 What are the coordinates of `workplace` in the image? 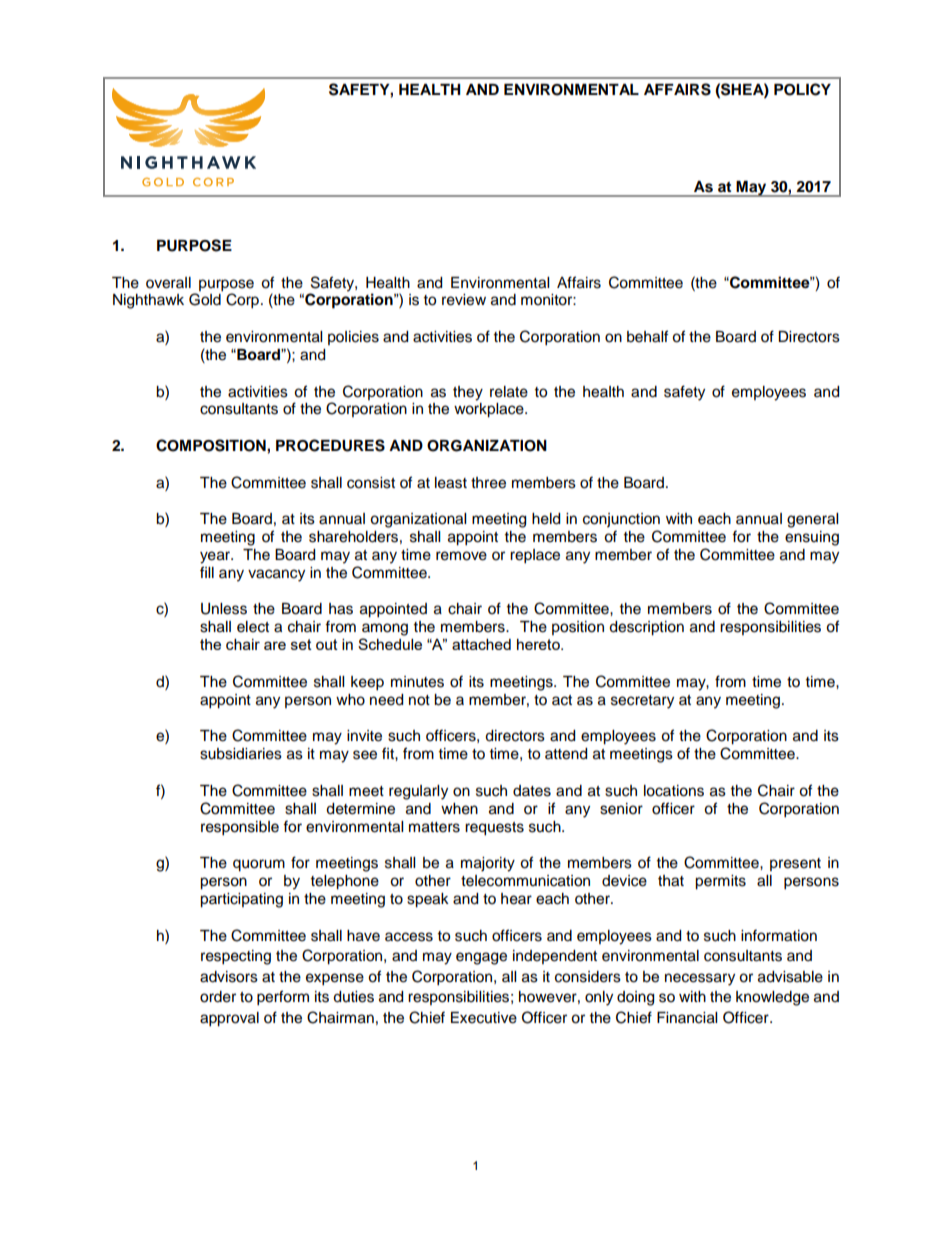 It's located at (490, 410).
